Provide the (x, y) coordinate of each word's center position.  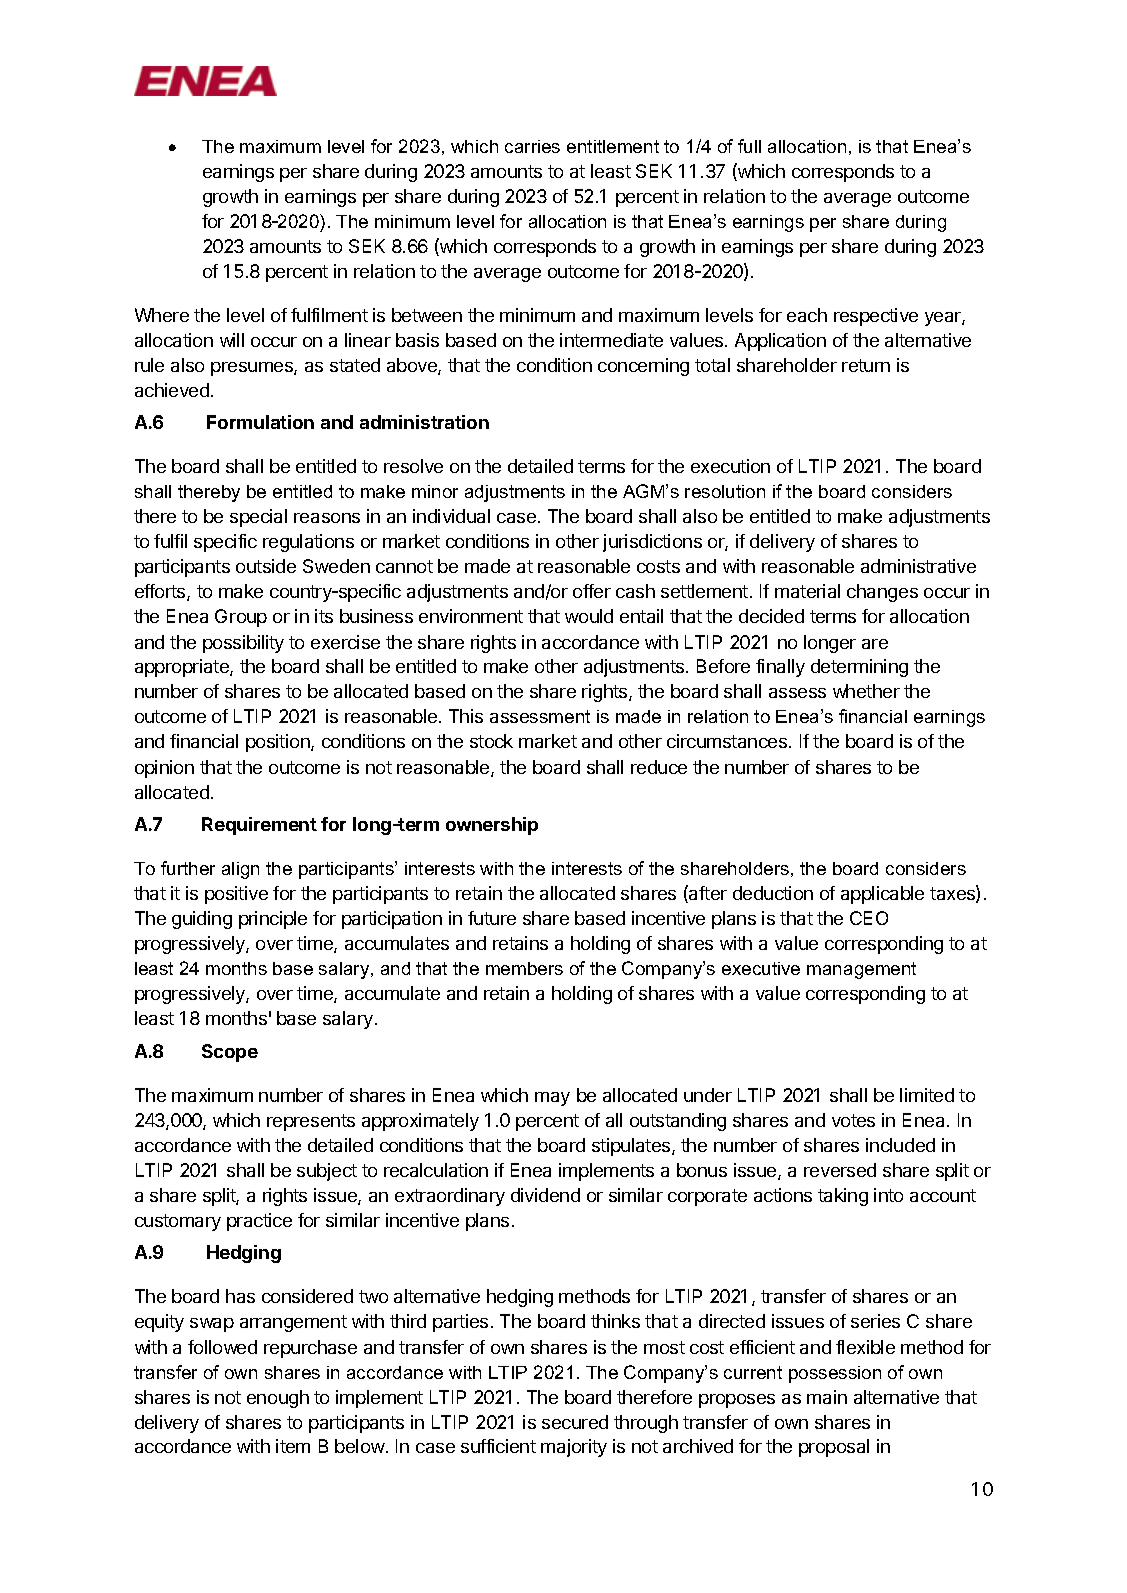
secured (575, 1422)
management (861, 970)
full (749, 146)
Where (162, 315)
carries (532, 146)
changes (882, 593)
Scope (230, 1053)
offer (592, 591)
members (524, 968)
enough (278, 1399)
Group (241, 618)
